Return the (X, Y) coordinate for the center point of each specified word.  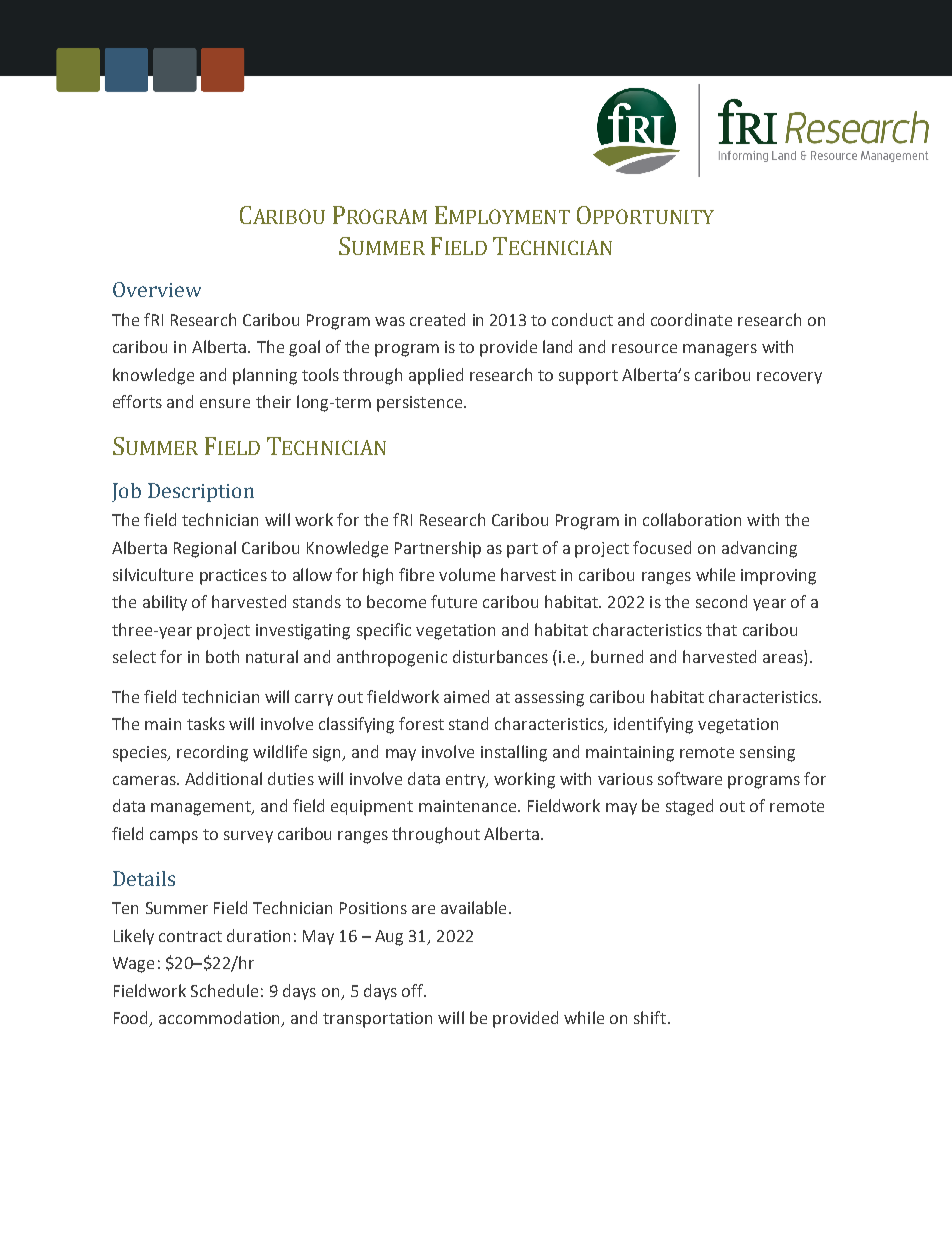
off (414, 990)
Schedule (224, 990)
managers (720, 350)
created (437, 319)
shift (651, 1017)
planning (265, 376)
